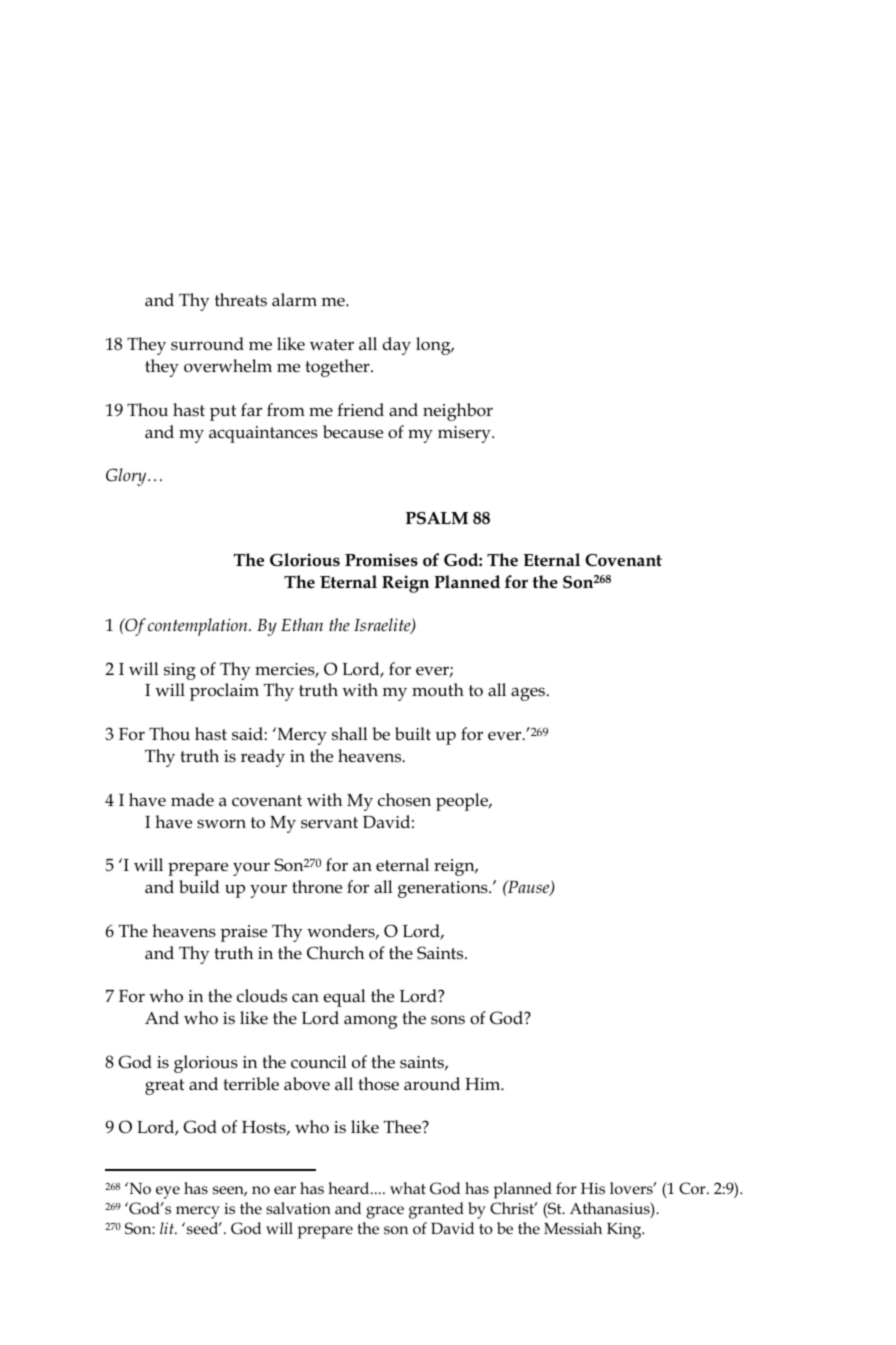  What do you see at coordinates (434, 346) in the screenshot?
I see `long` at bounding box center [434, 346].
